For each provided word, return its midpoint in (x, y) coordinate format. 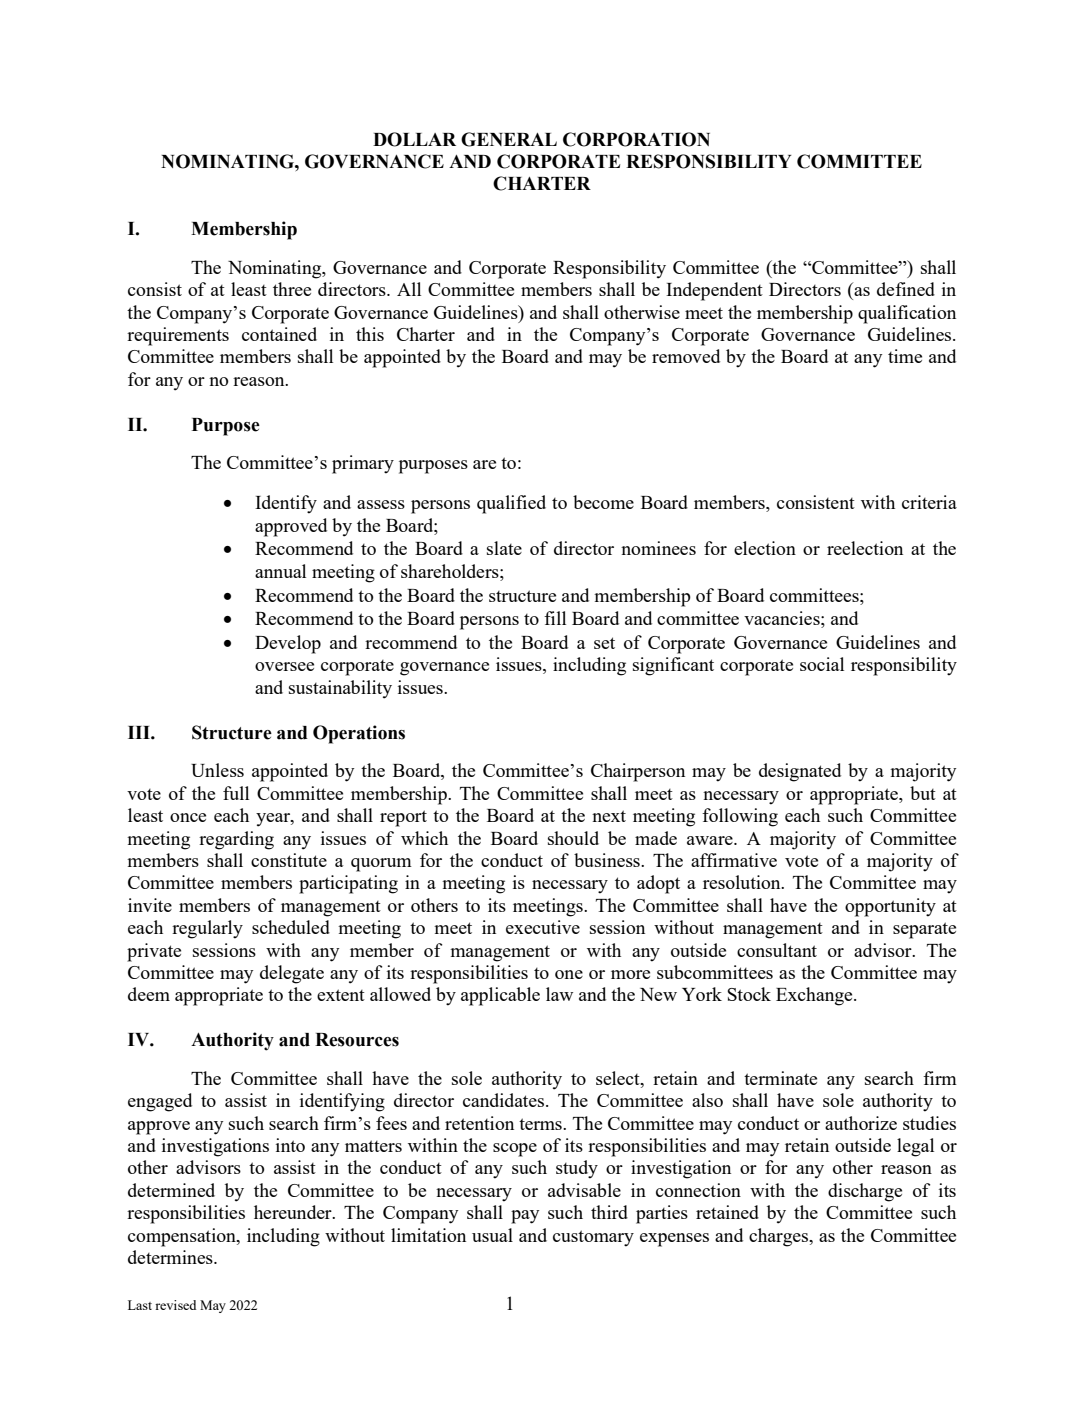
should (573, 838)
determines (171, 1257)
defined (906, 289)
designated (800, 772)
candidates (505, 1100)
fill (555, 618)
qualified (511, 504)
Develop (288, 644)
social (822, 664)
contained (279, 334)
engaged (160, 1102)
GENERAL (509, 139)
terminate (780, 1078)
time (905, 356)
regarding (236, 840)
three (292, 289)
